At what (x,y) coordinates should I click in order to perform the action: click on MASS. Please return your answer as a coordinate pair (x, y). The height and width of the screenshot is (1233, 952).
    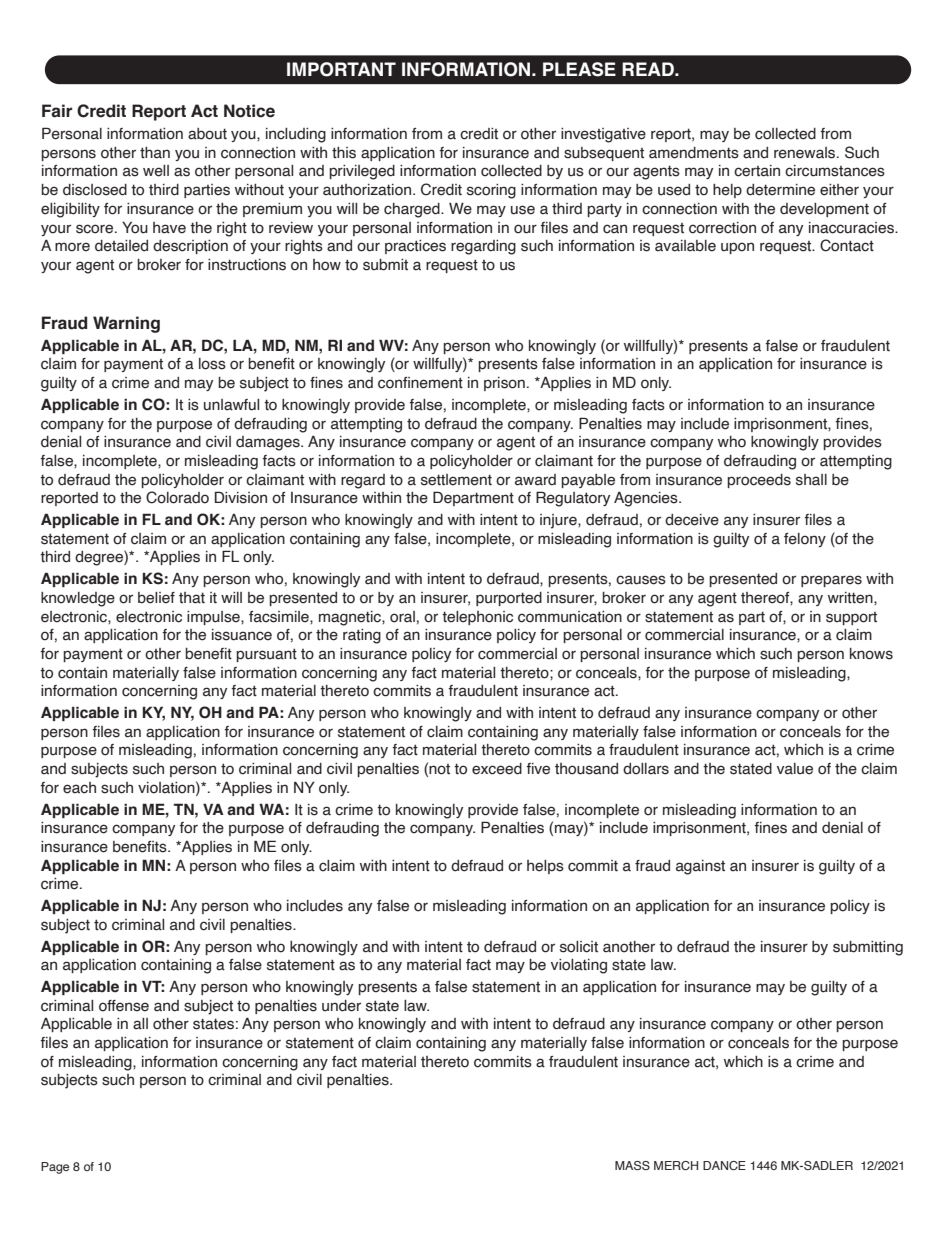
    Looking at the image, I should click on (632, 1165).
